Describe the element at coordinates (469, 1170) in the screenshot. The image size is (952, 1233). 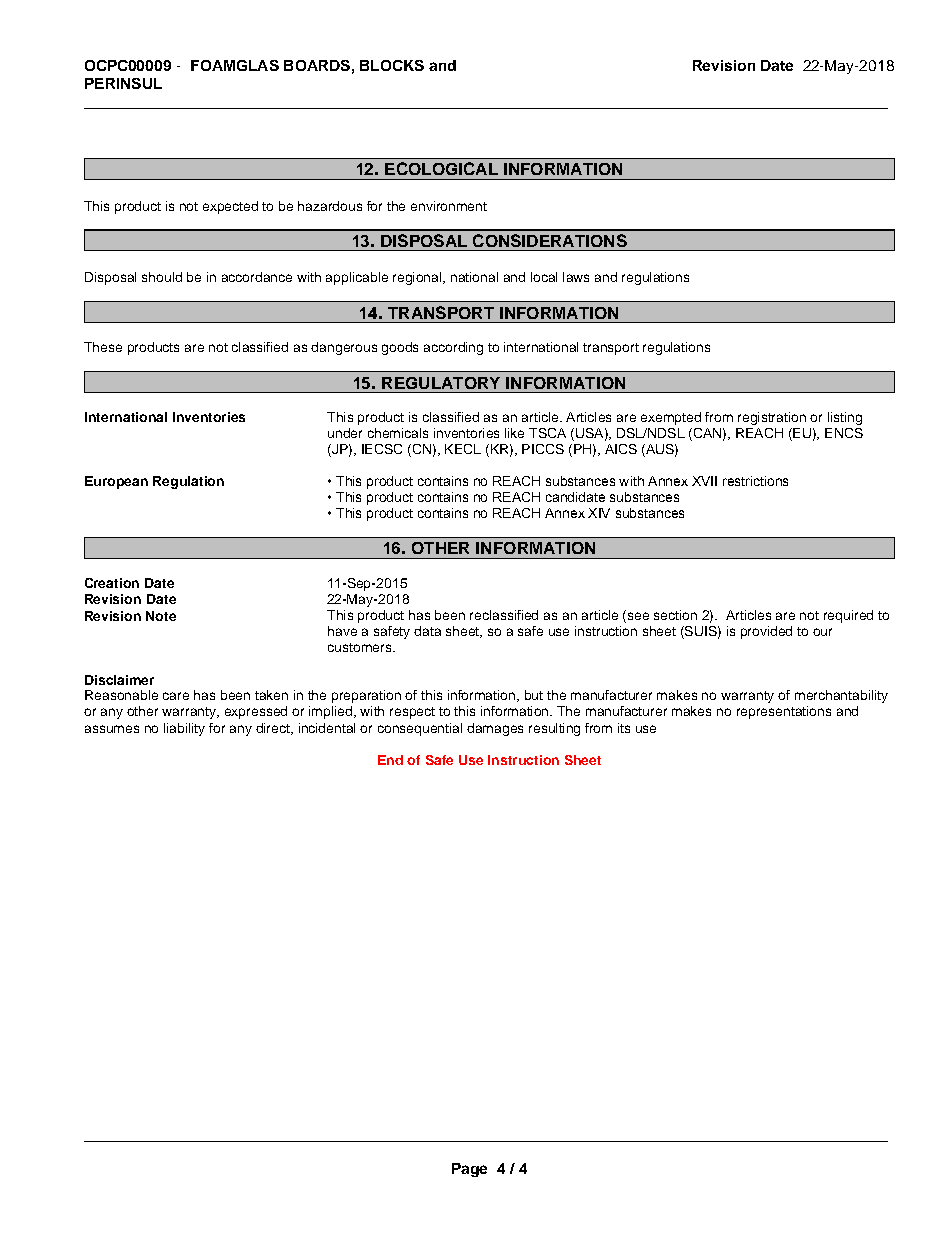
I see `Page` at that location.
